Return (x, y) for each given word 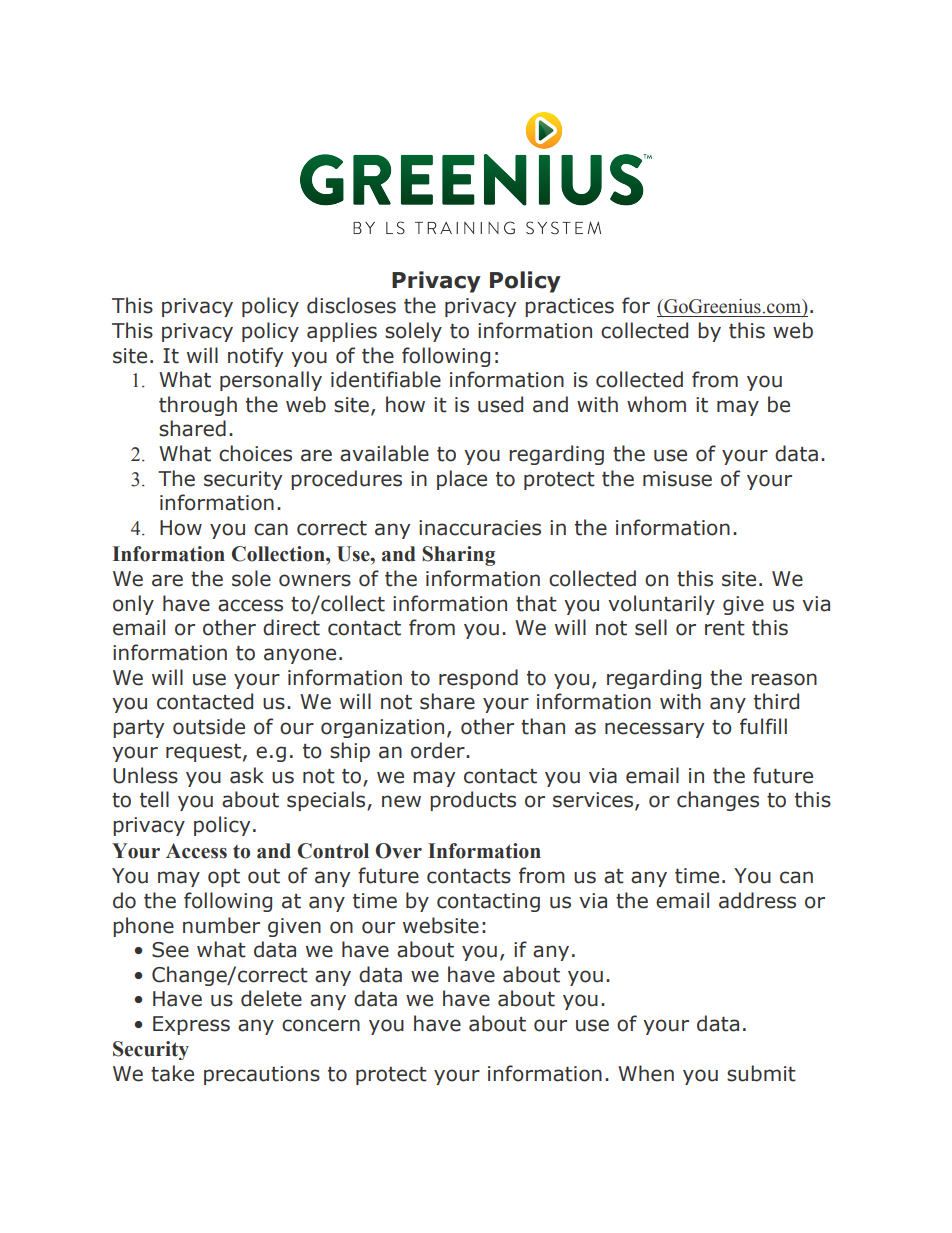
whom (656, 404)
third (776, 701)
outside (209, 726)
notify (255, 357)
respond (478, 679)
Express (191, 1025)
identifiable (386, 379)
